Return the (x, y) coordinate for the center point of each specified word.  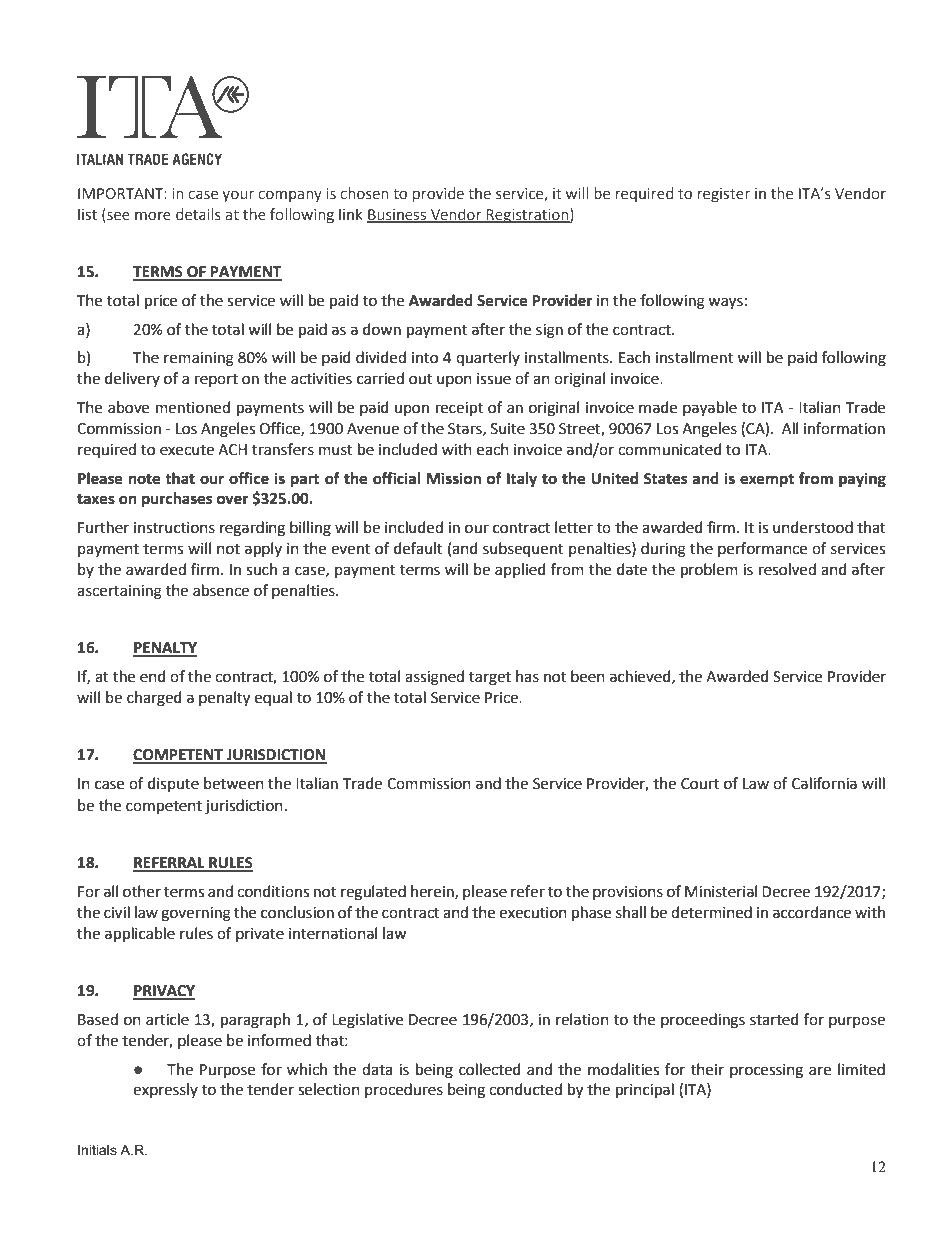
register (724, 195)
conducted (525, 1089)
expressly (165, 1090)
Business (398, 216)
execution (533, 913)
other (142, 891)
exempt (767, 481)
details (198, 214)
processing (766, 1071)
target (490, 679)
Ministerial (721, 891)
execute (187, 450)
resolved (787, 569)
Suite (508, 429)
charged (154, 699)
